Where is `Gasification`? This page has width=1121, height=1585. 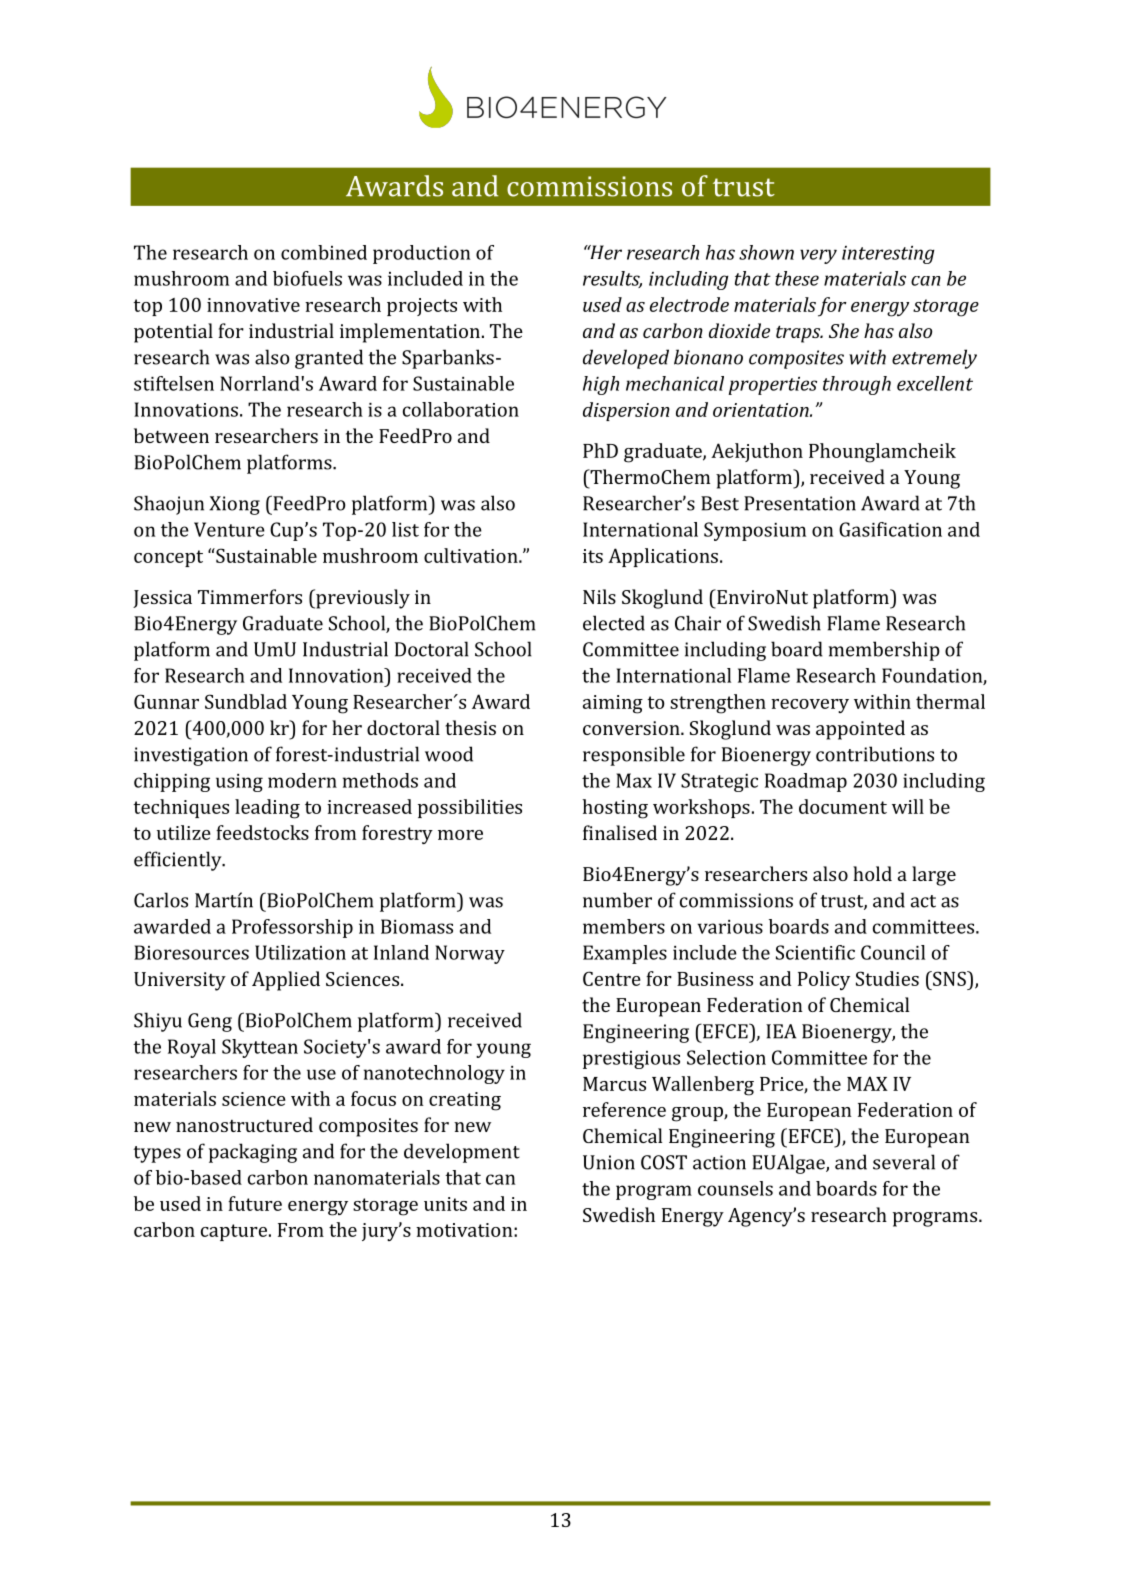
Gasification is located at coordinates (890, 529).
